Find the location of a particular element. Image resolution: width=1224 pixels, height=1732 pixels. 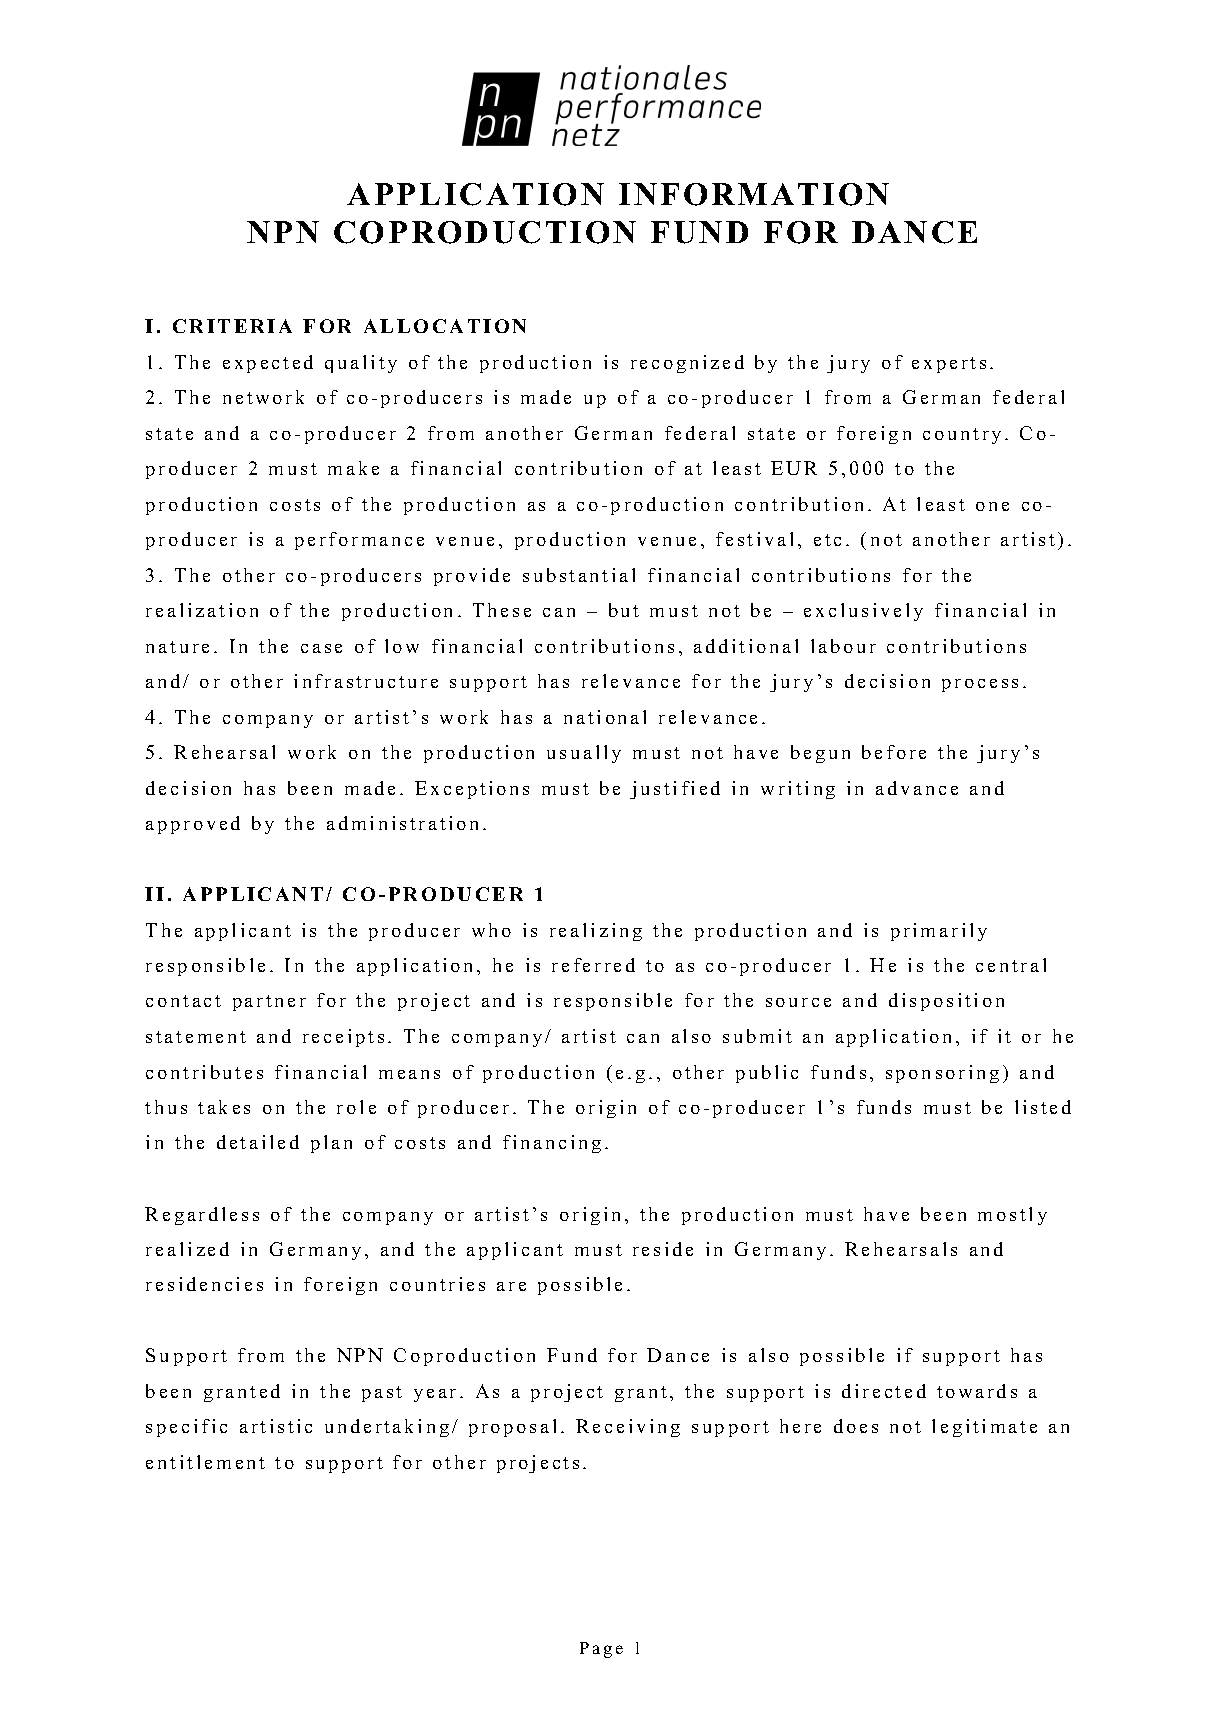

expected is located at coordinates (268, 364).
